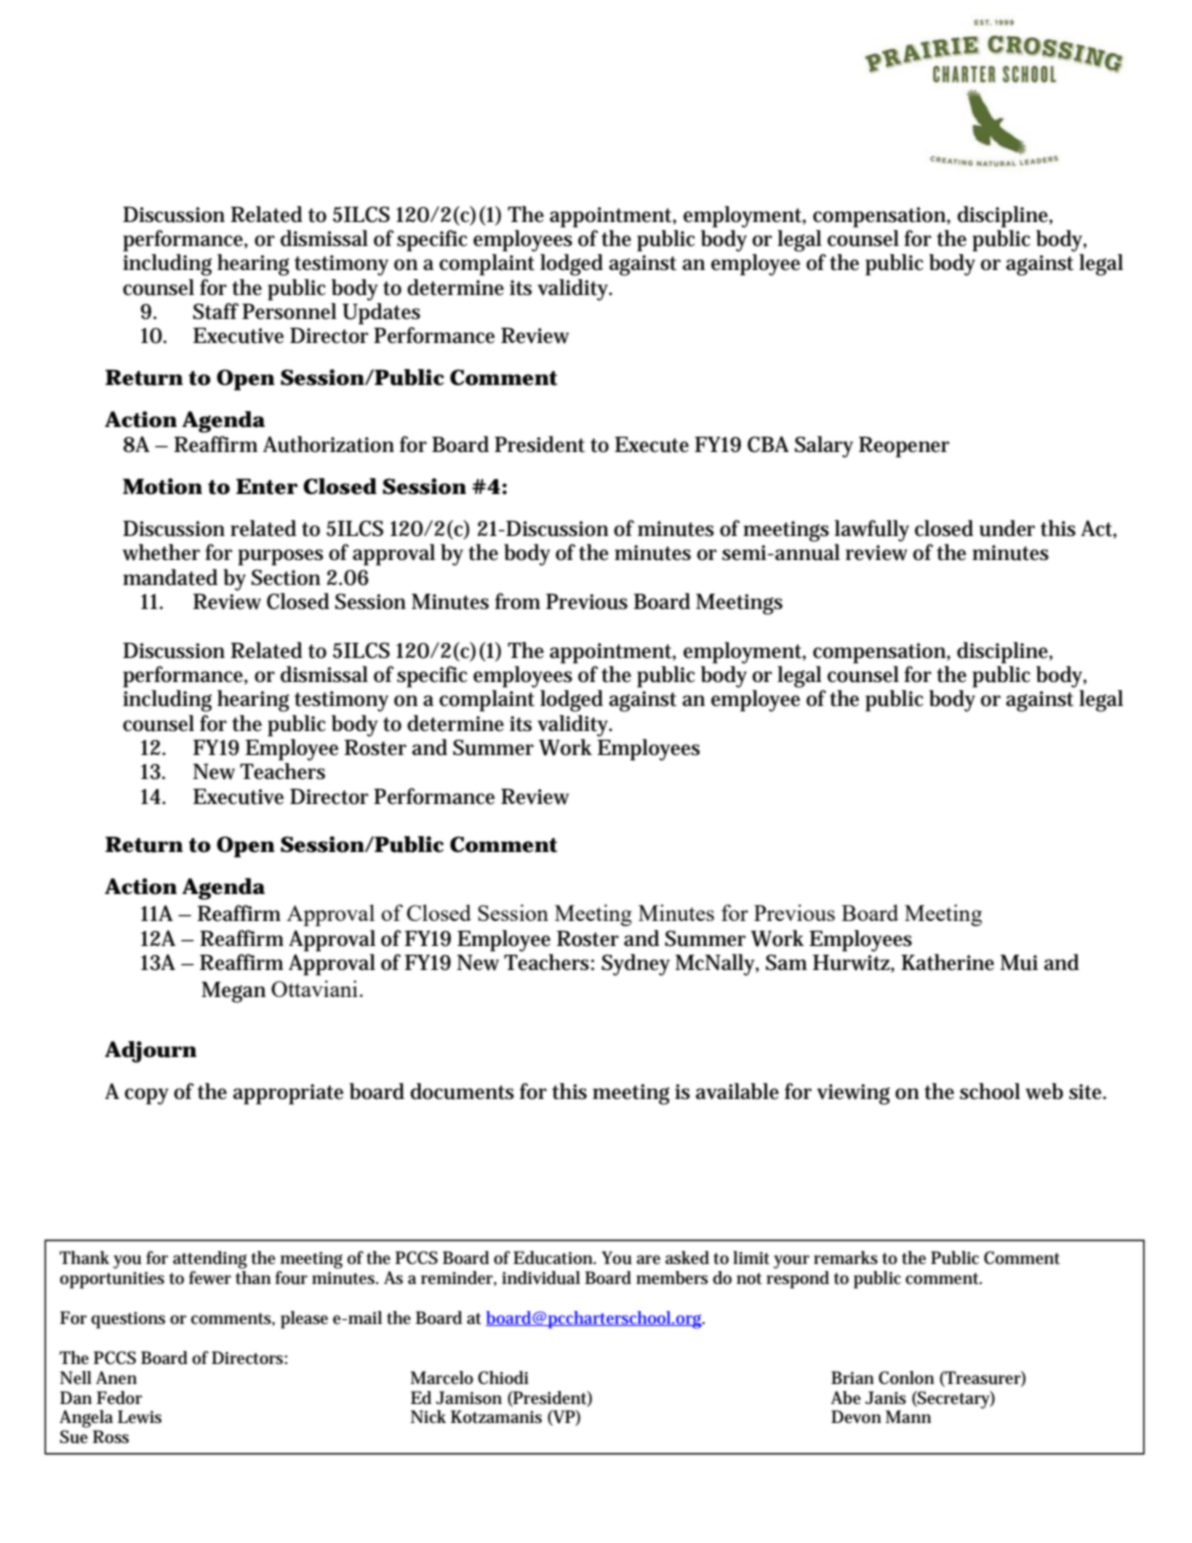  Describe the element at coordinates (216, 311) in the screenshot. I see `Staff` at that location.
